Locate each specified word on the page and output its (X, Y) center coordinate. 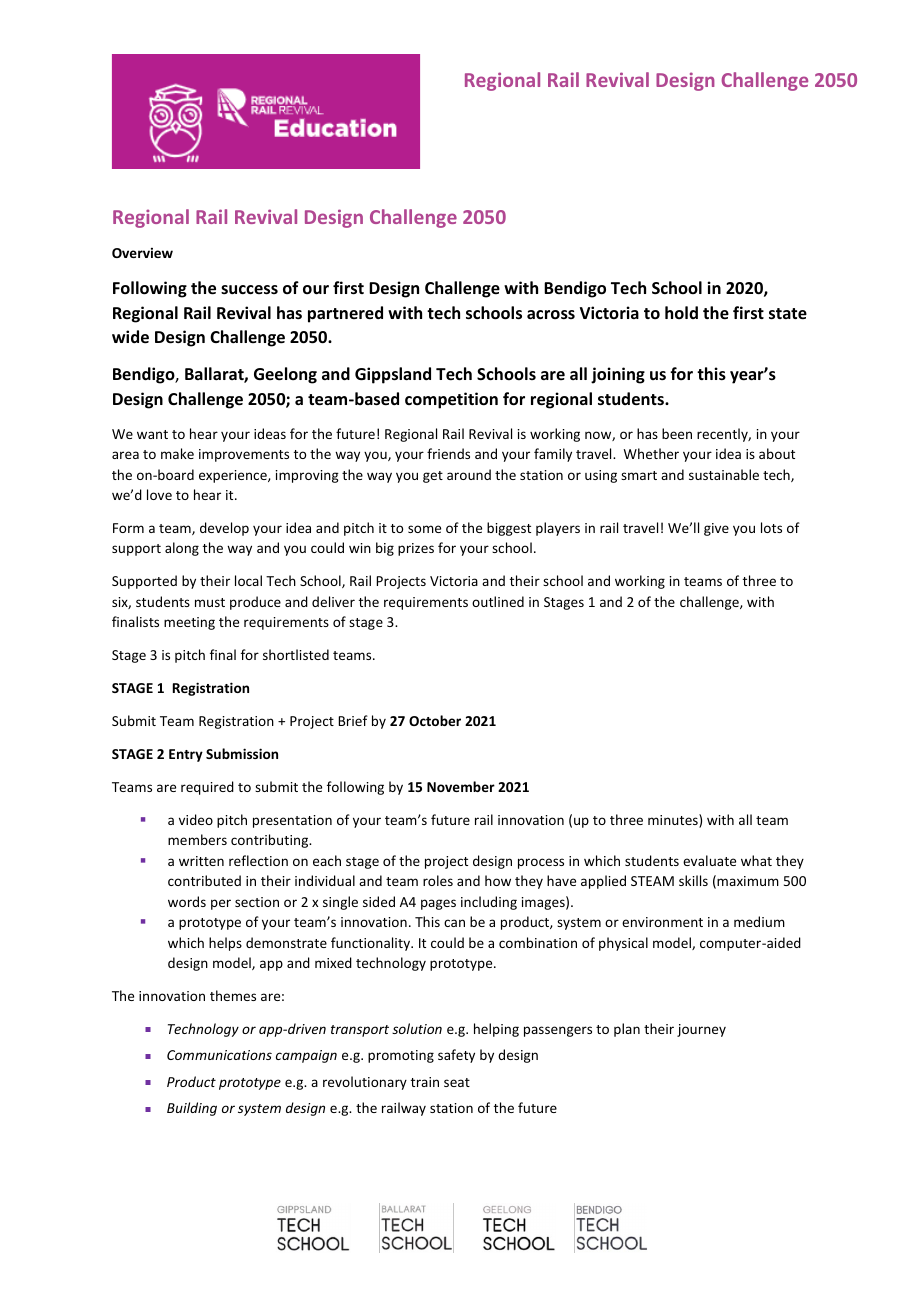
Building (192, 1109)
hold (681, 312)
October (435, 720)
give (716, 529)
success (249, 290)
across (551, 315)
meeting (189, 623)
